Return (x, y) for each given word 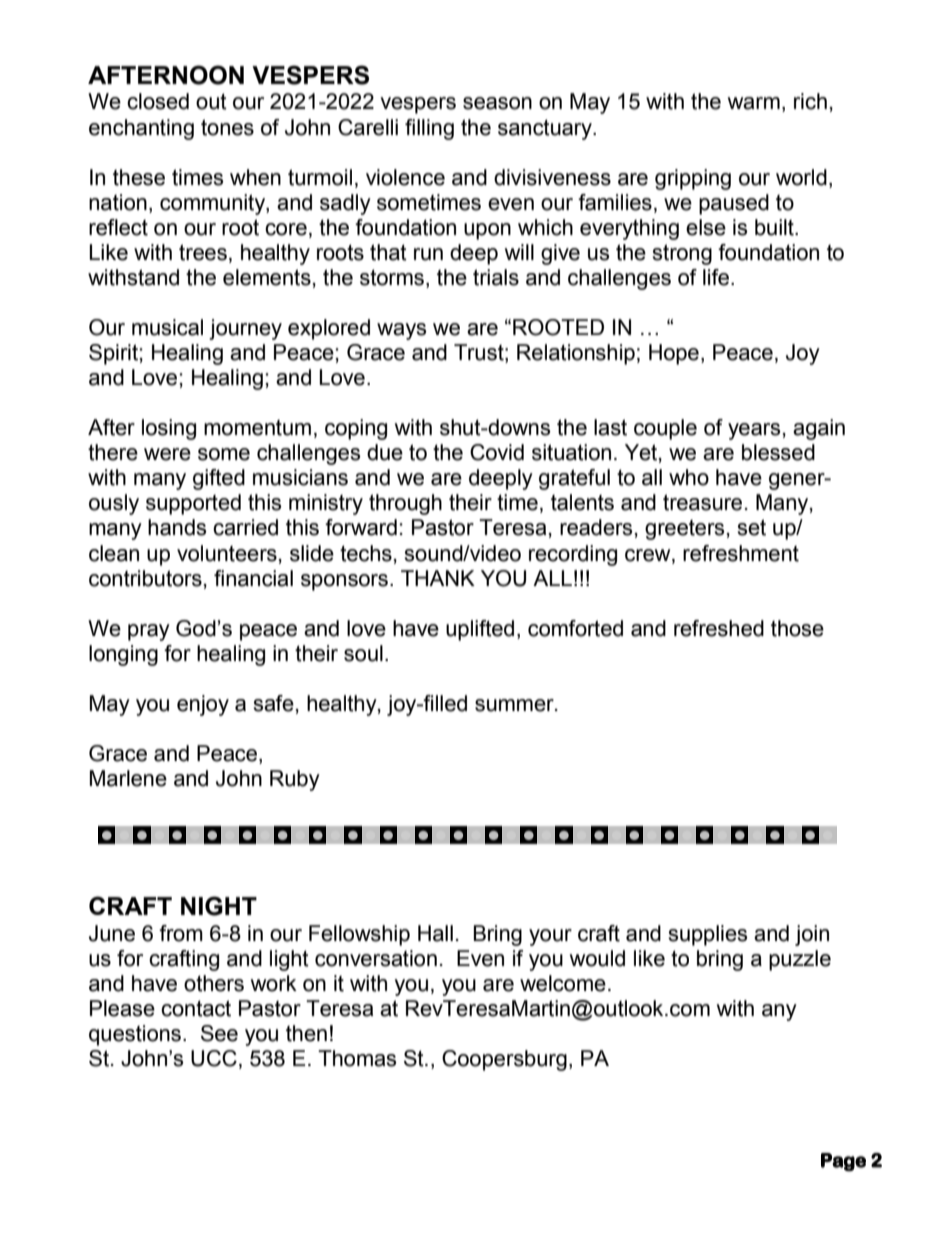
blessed (778, 452)
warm (754, 103)
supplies (707, 935)
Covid (497, 452)
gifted (219, 479)
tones (227, 127)
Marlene (128, 778)
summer (515, 705)
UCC (214, 1058)
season (497, 103)
